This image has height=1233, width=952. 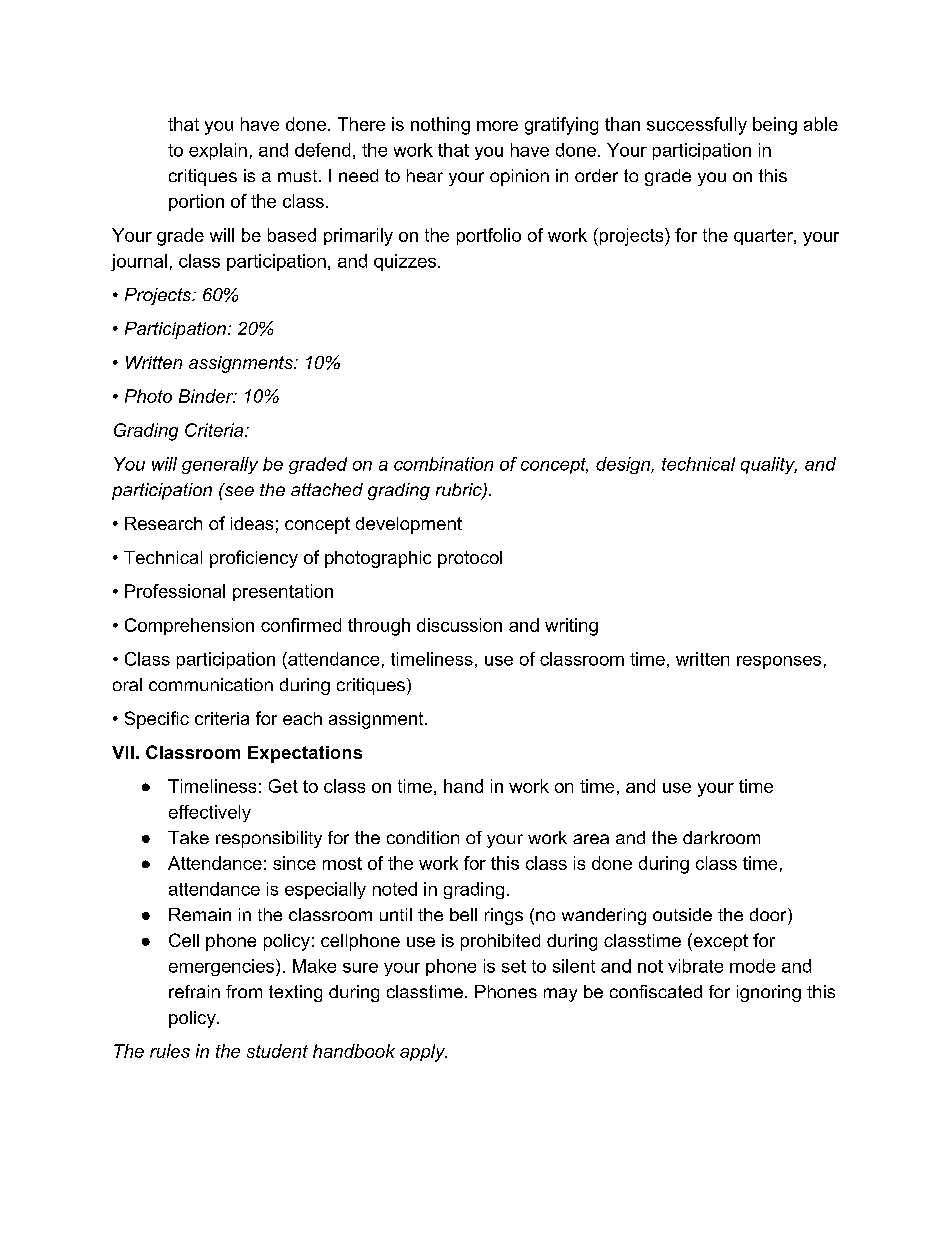 I want to click on Professional, so click(x=175, y=591).
